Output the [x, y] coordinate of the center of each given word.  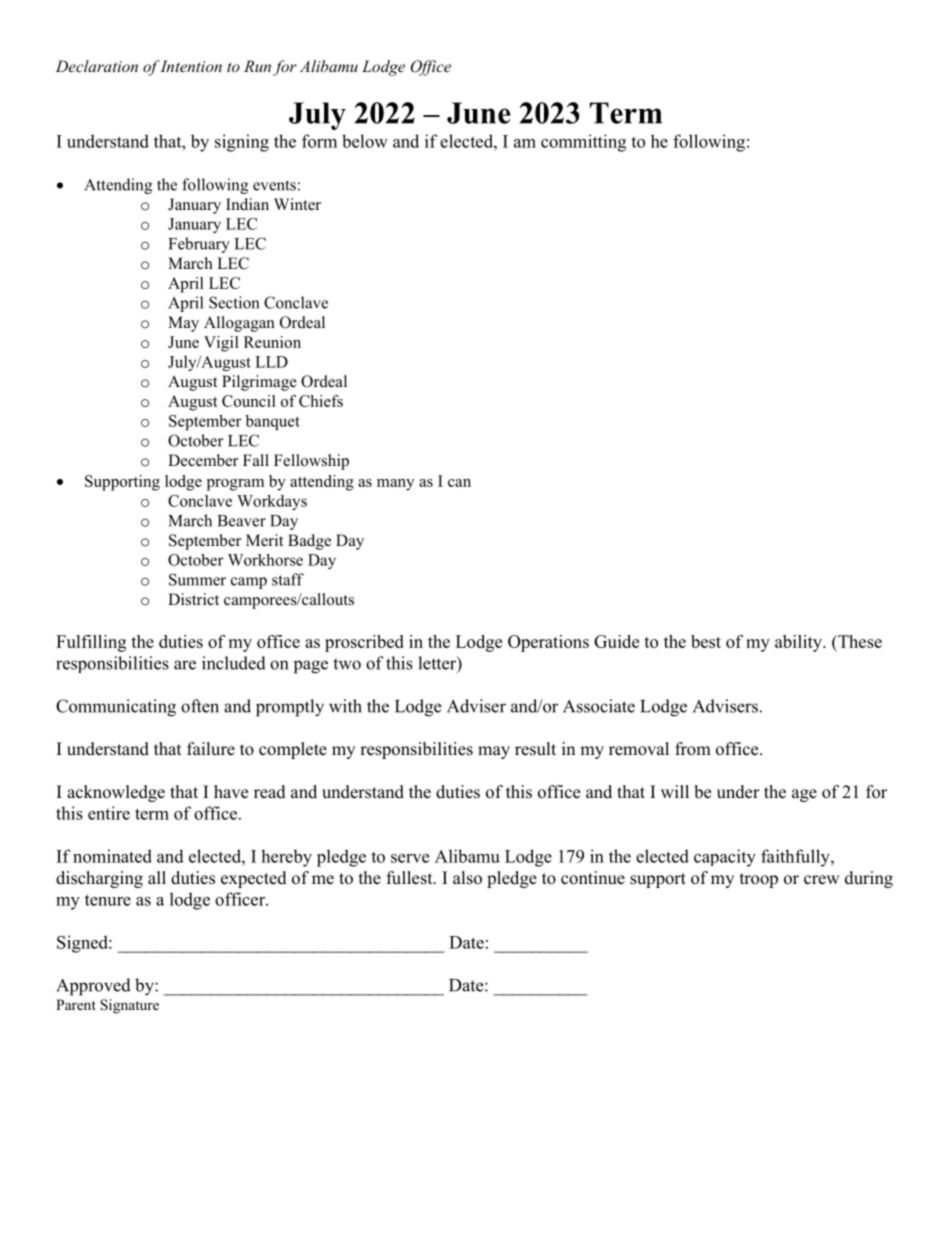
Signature [129, 1006]
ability [799, 643]
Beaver [242, 521]
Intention [190, 66]
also [467, 878]
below [365, 141]
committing [583, 143]
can [459, 483]
